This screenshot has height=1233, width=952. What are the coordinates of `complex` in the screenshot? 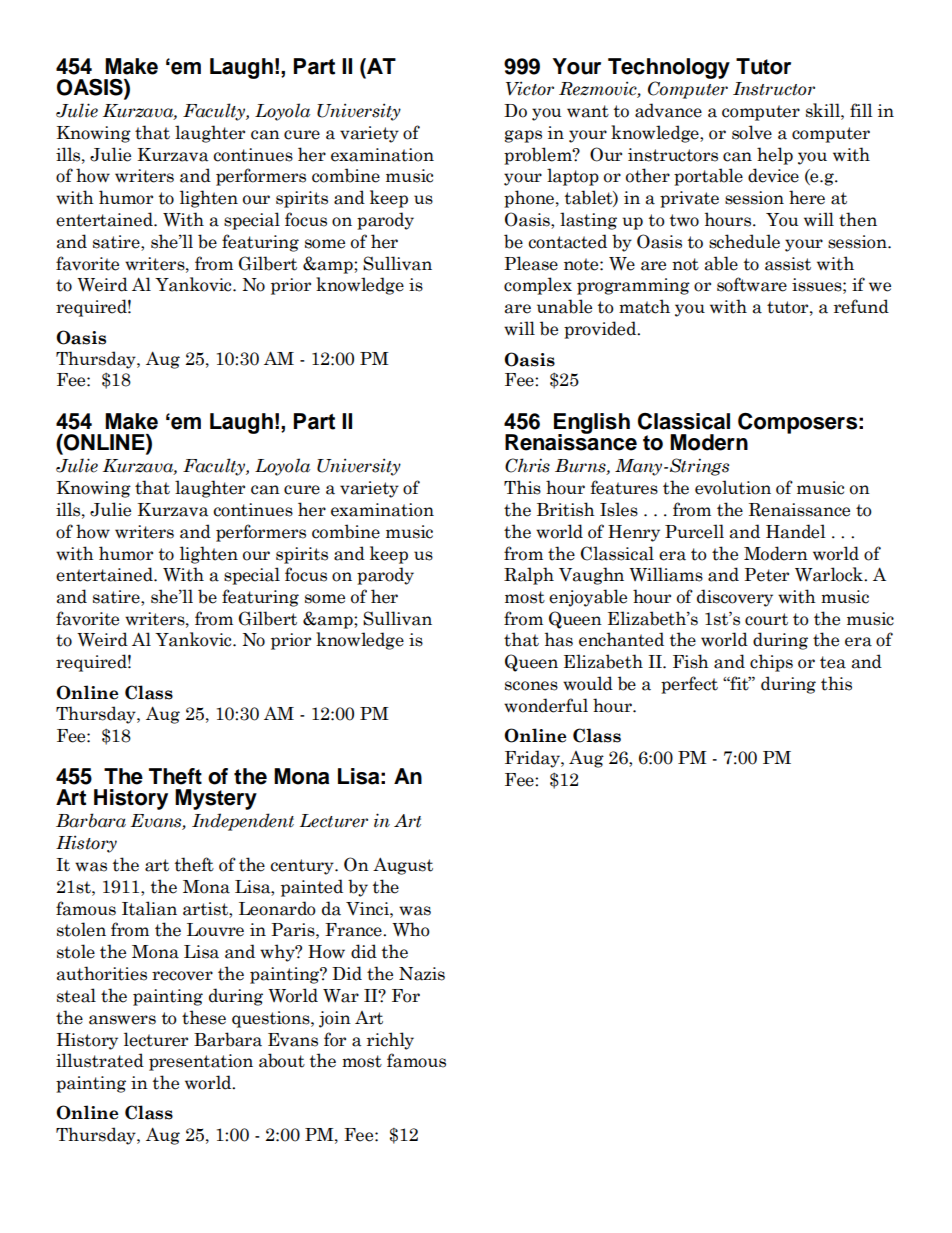 It's located at (538, 286).
